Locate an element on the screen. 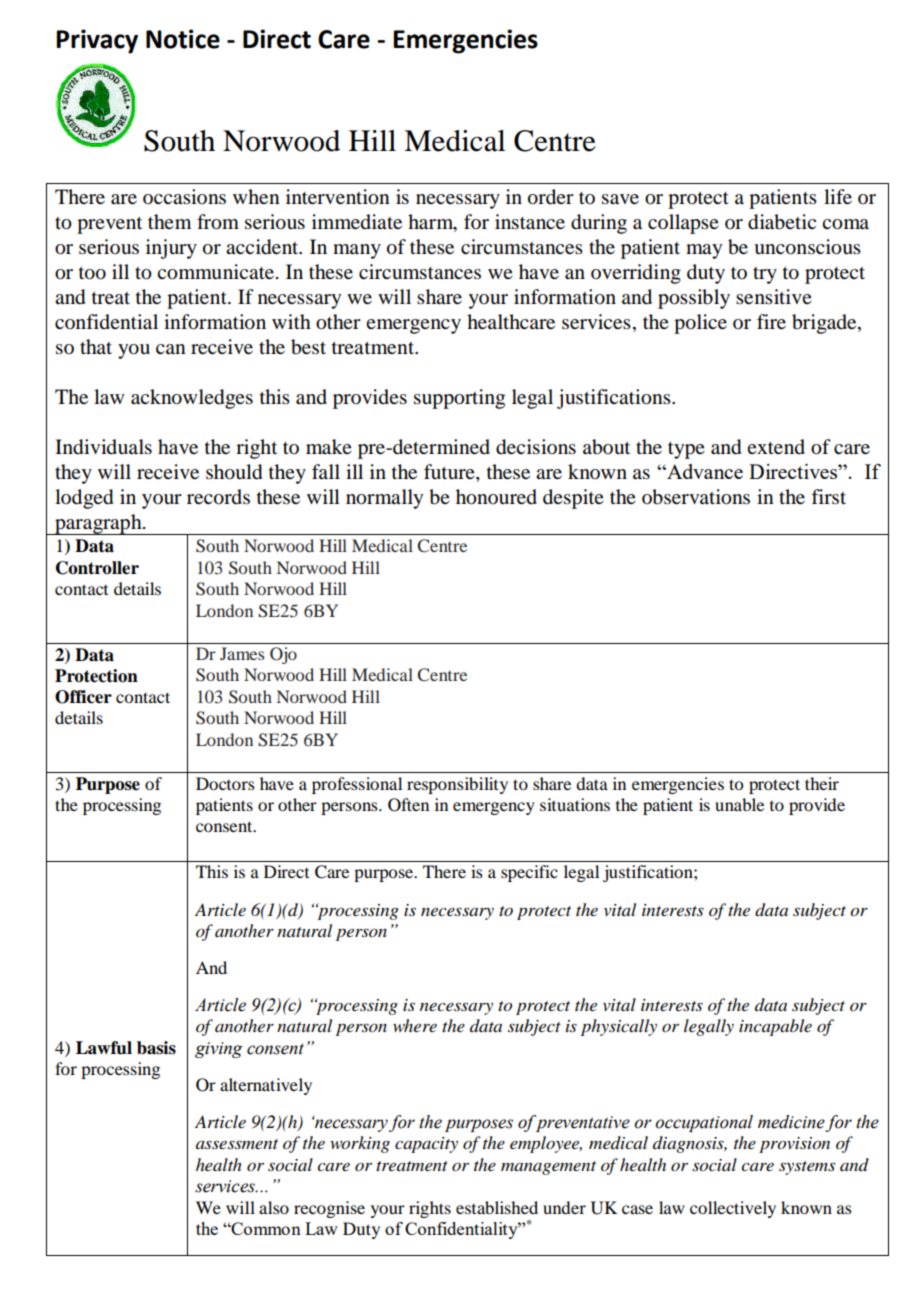 The width and height of the screenshot is (924, 1308). order is located at coordinates (551, 197).
